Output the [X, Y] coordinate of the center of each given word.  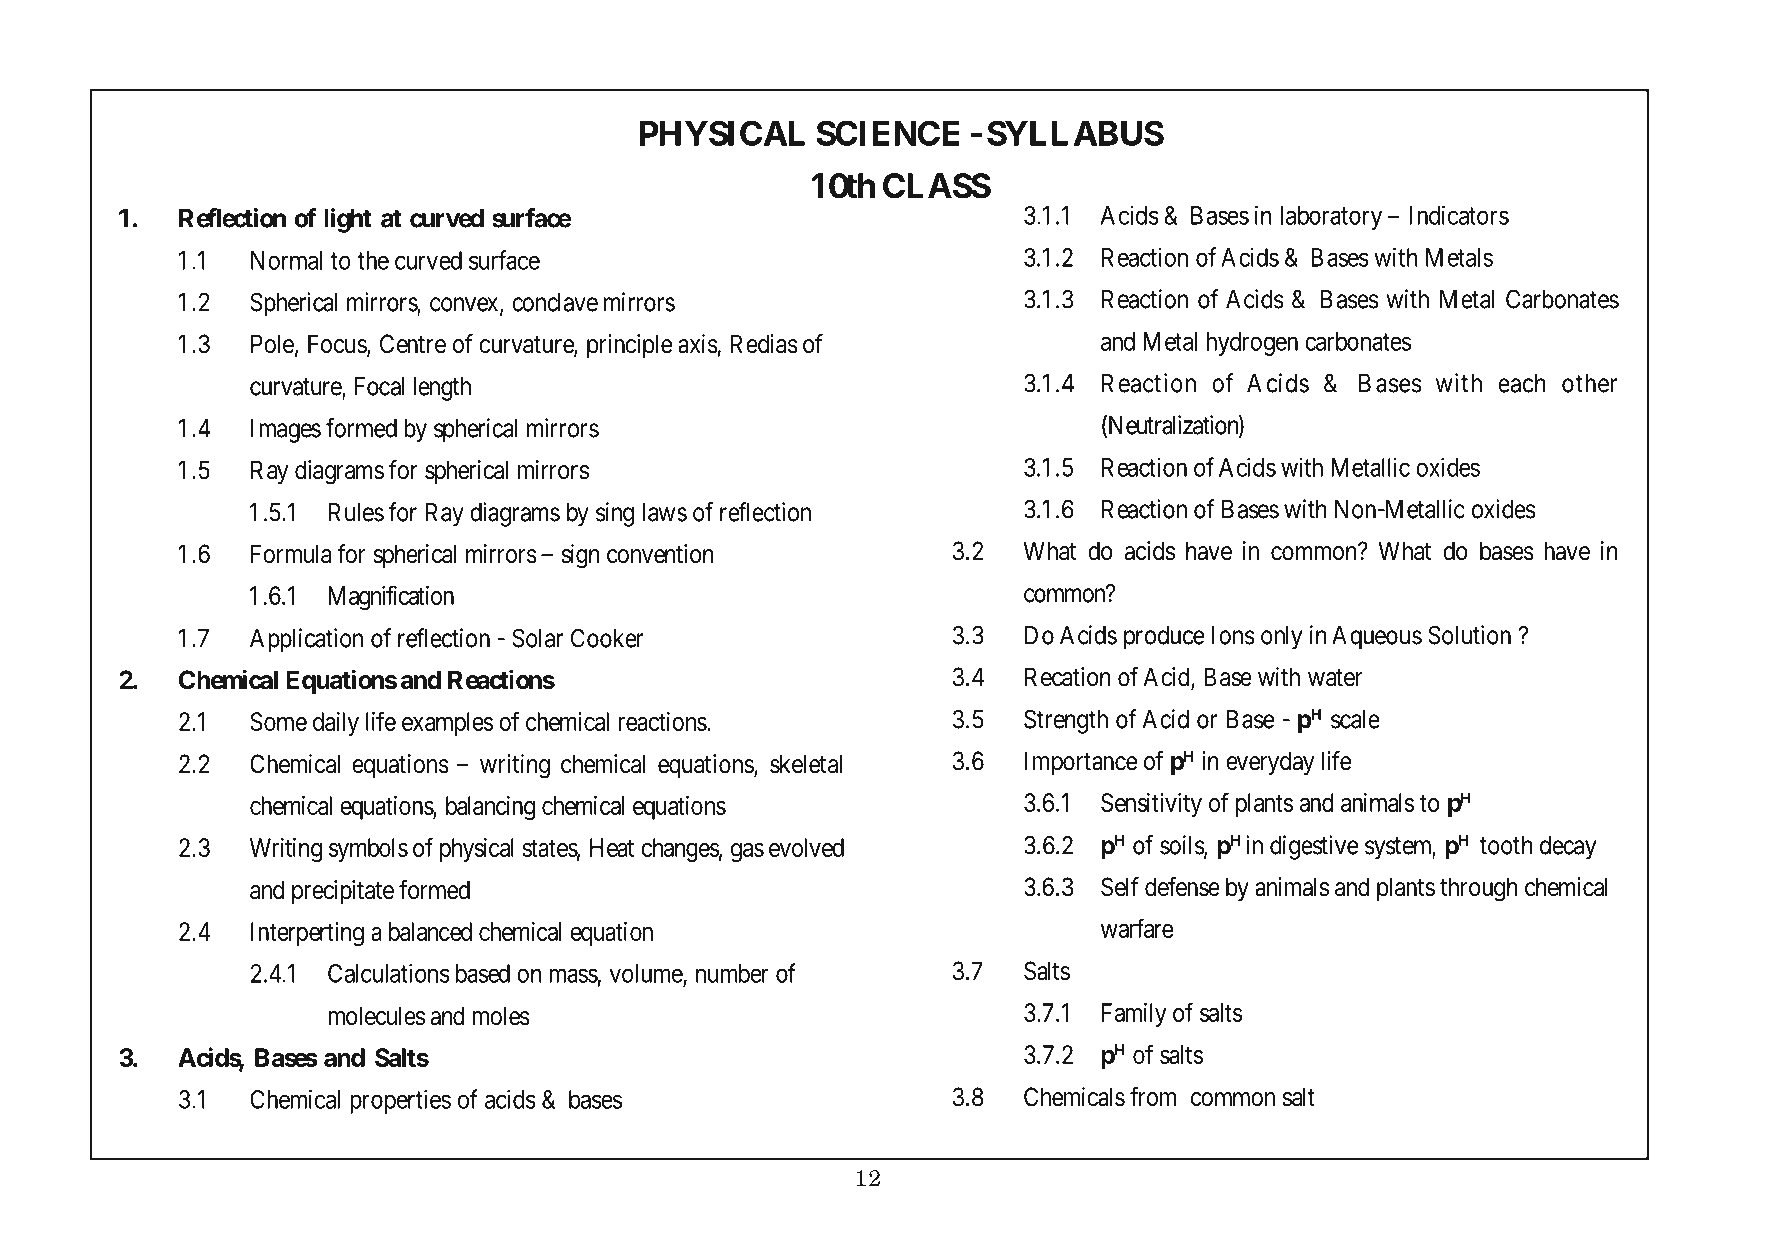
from [1153, 1097]
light [348, 220]
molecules [376, 1016]
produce [1164, 638]
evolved [806, 847]
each [1522, 383]
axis [698, 344]
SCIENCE [888, 133]
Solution [1469, 635]
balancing [490, 808]
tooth [1506, 845]
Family [1134, 1015]
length [442, 389]
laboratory [1331, 218]
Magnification [391, 597]
